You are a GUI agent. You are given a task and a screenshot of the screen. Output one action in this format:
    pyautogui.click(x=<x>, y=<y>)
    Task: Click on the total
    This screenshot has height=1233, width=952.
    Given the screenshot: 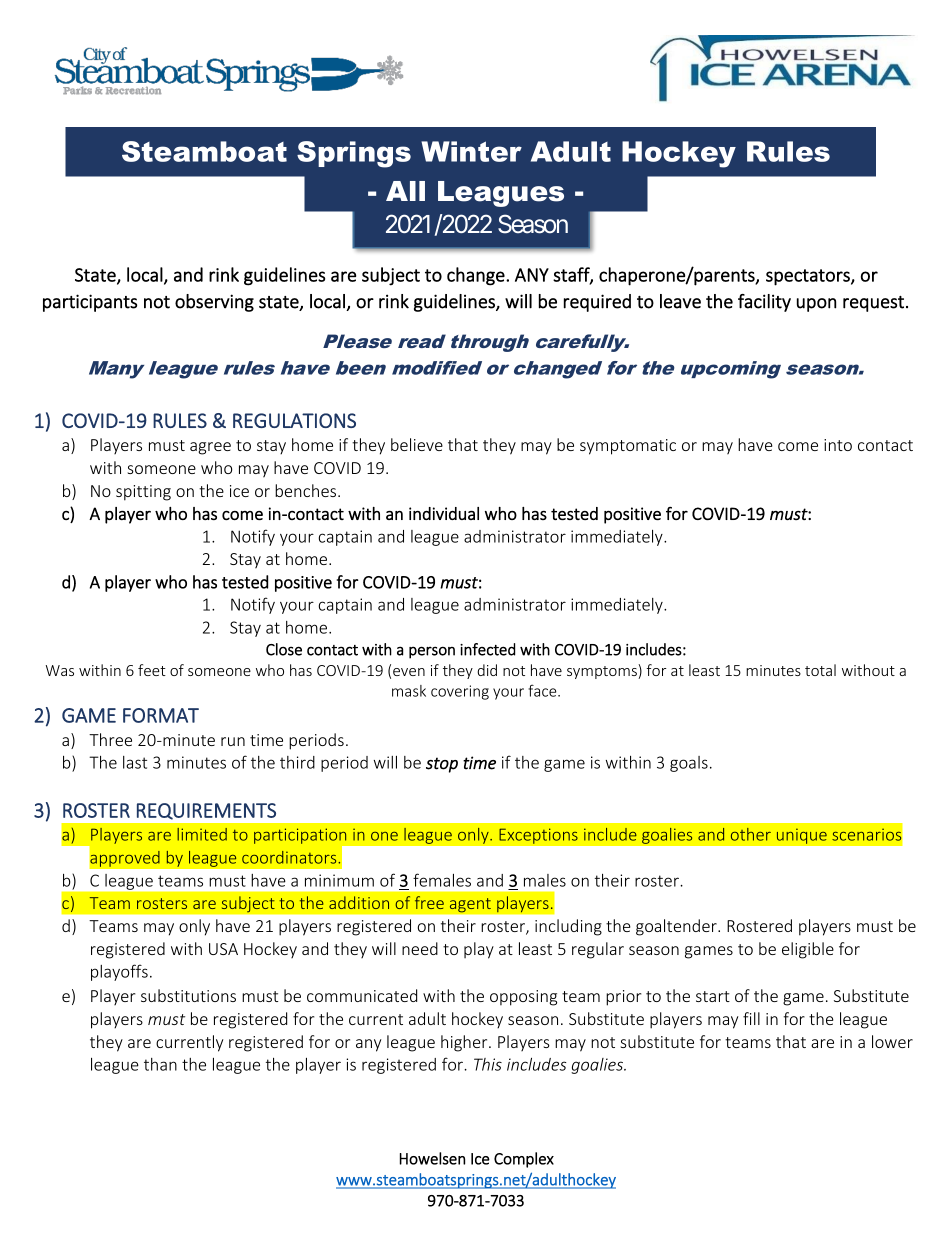 What is the action you would take?
    pyautogui.click(x=820, y=670)
